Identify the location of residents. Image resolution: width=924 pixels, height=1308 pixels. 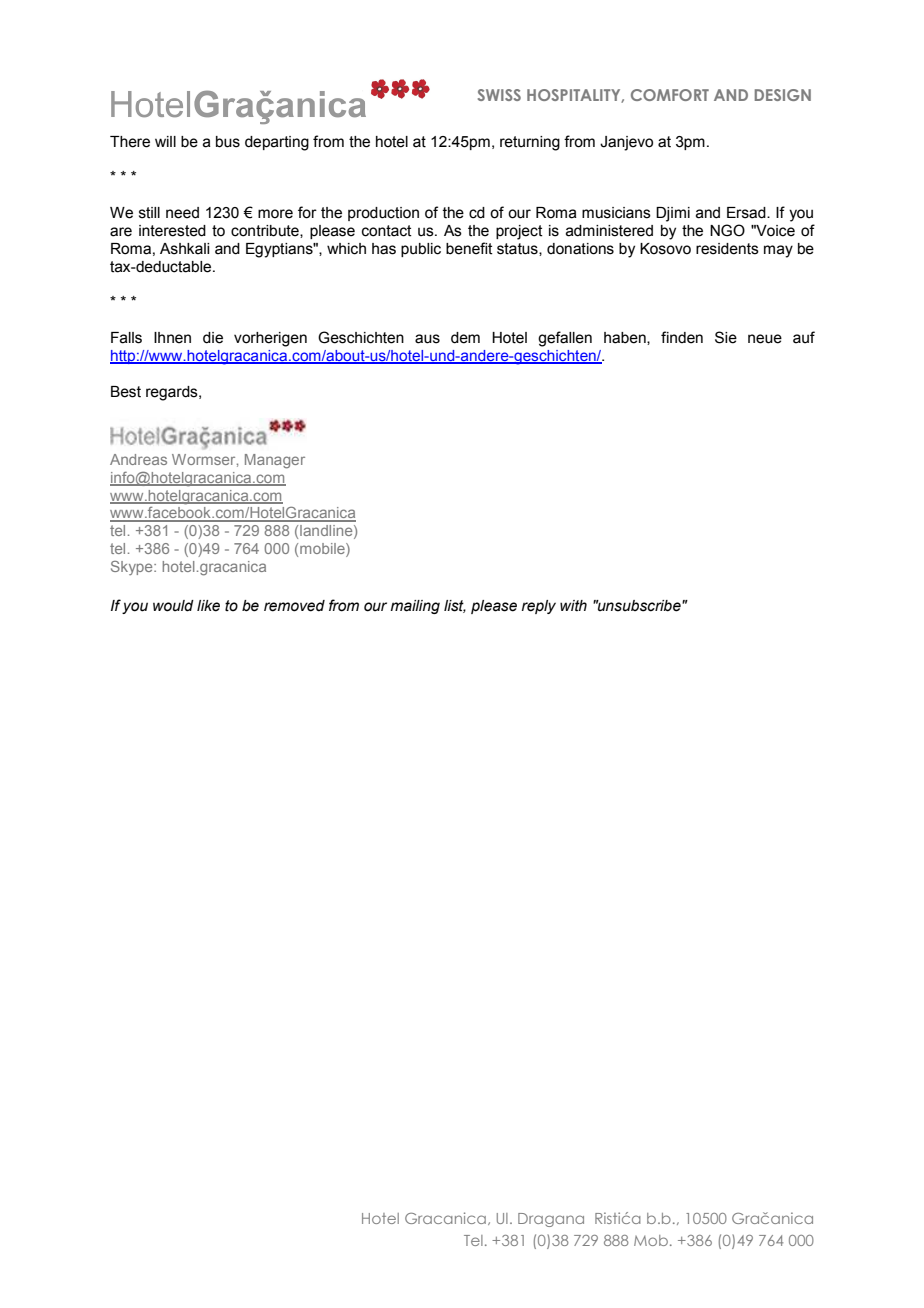
(727, 249).
